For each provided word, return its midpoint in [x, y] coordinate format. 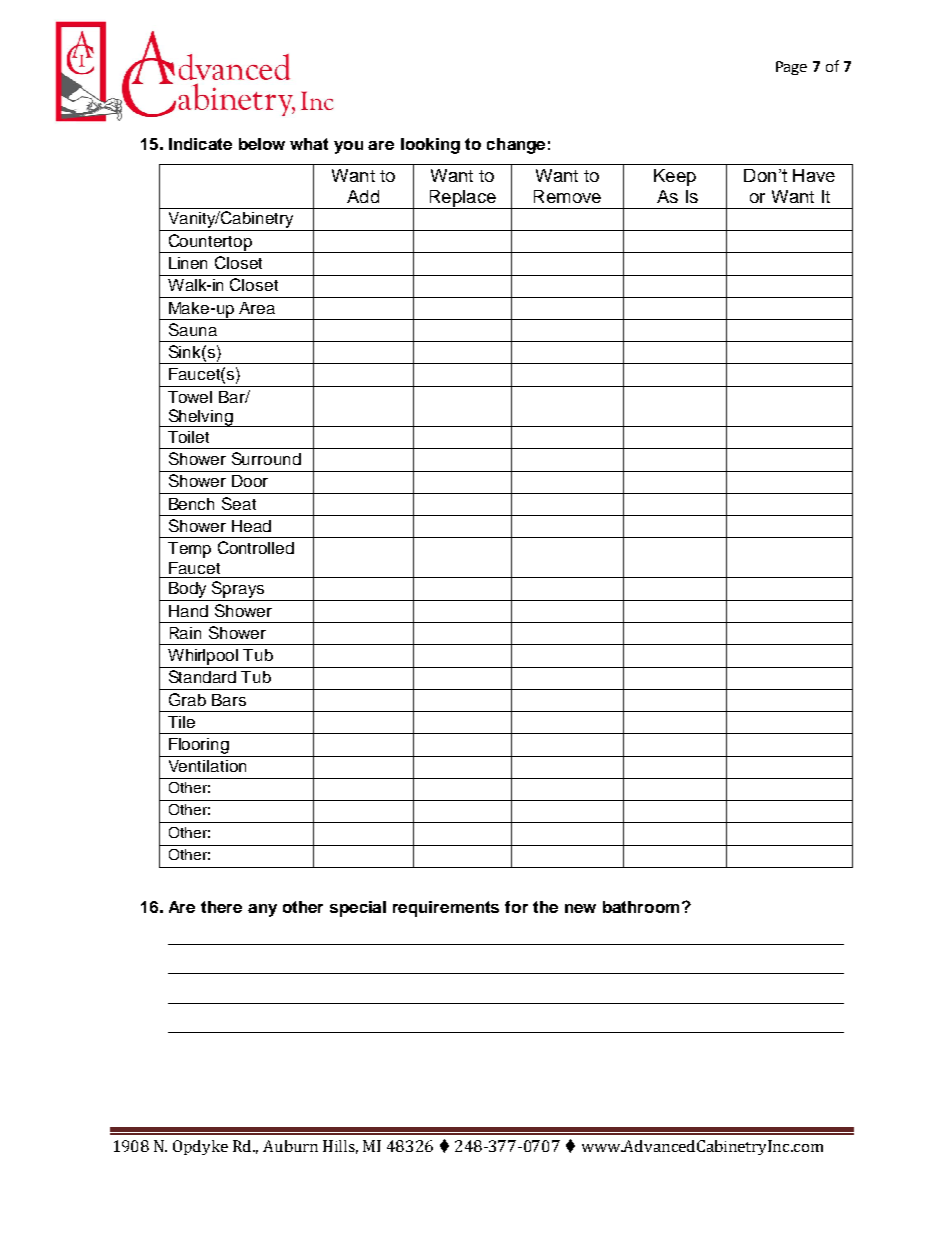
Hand [188, 611]
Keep [675, 177]
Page [791, 68]
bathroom [641, 907]
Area [257, 308]
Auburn [290, 1146]
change [516, 146]
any [262, 910]
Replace [462, 199]
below [262, 144]
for [516, 907]
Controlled [256, 547]
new [580, 908]
